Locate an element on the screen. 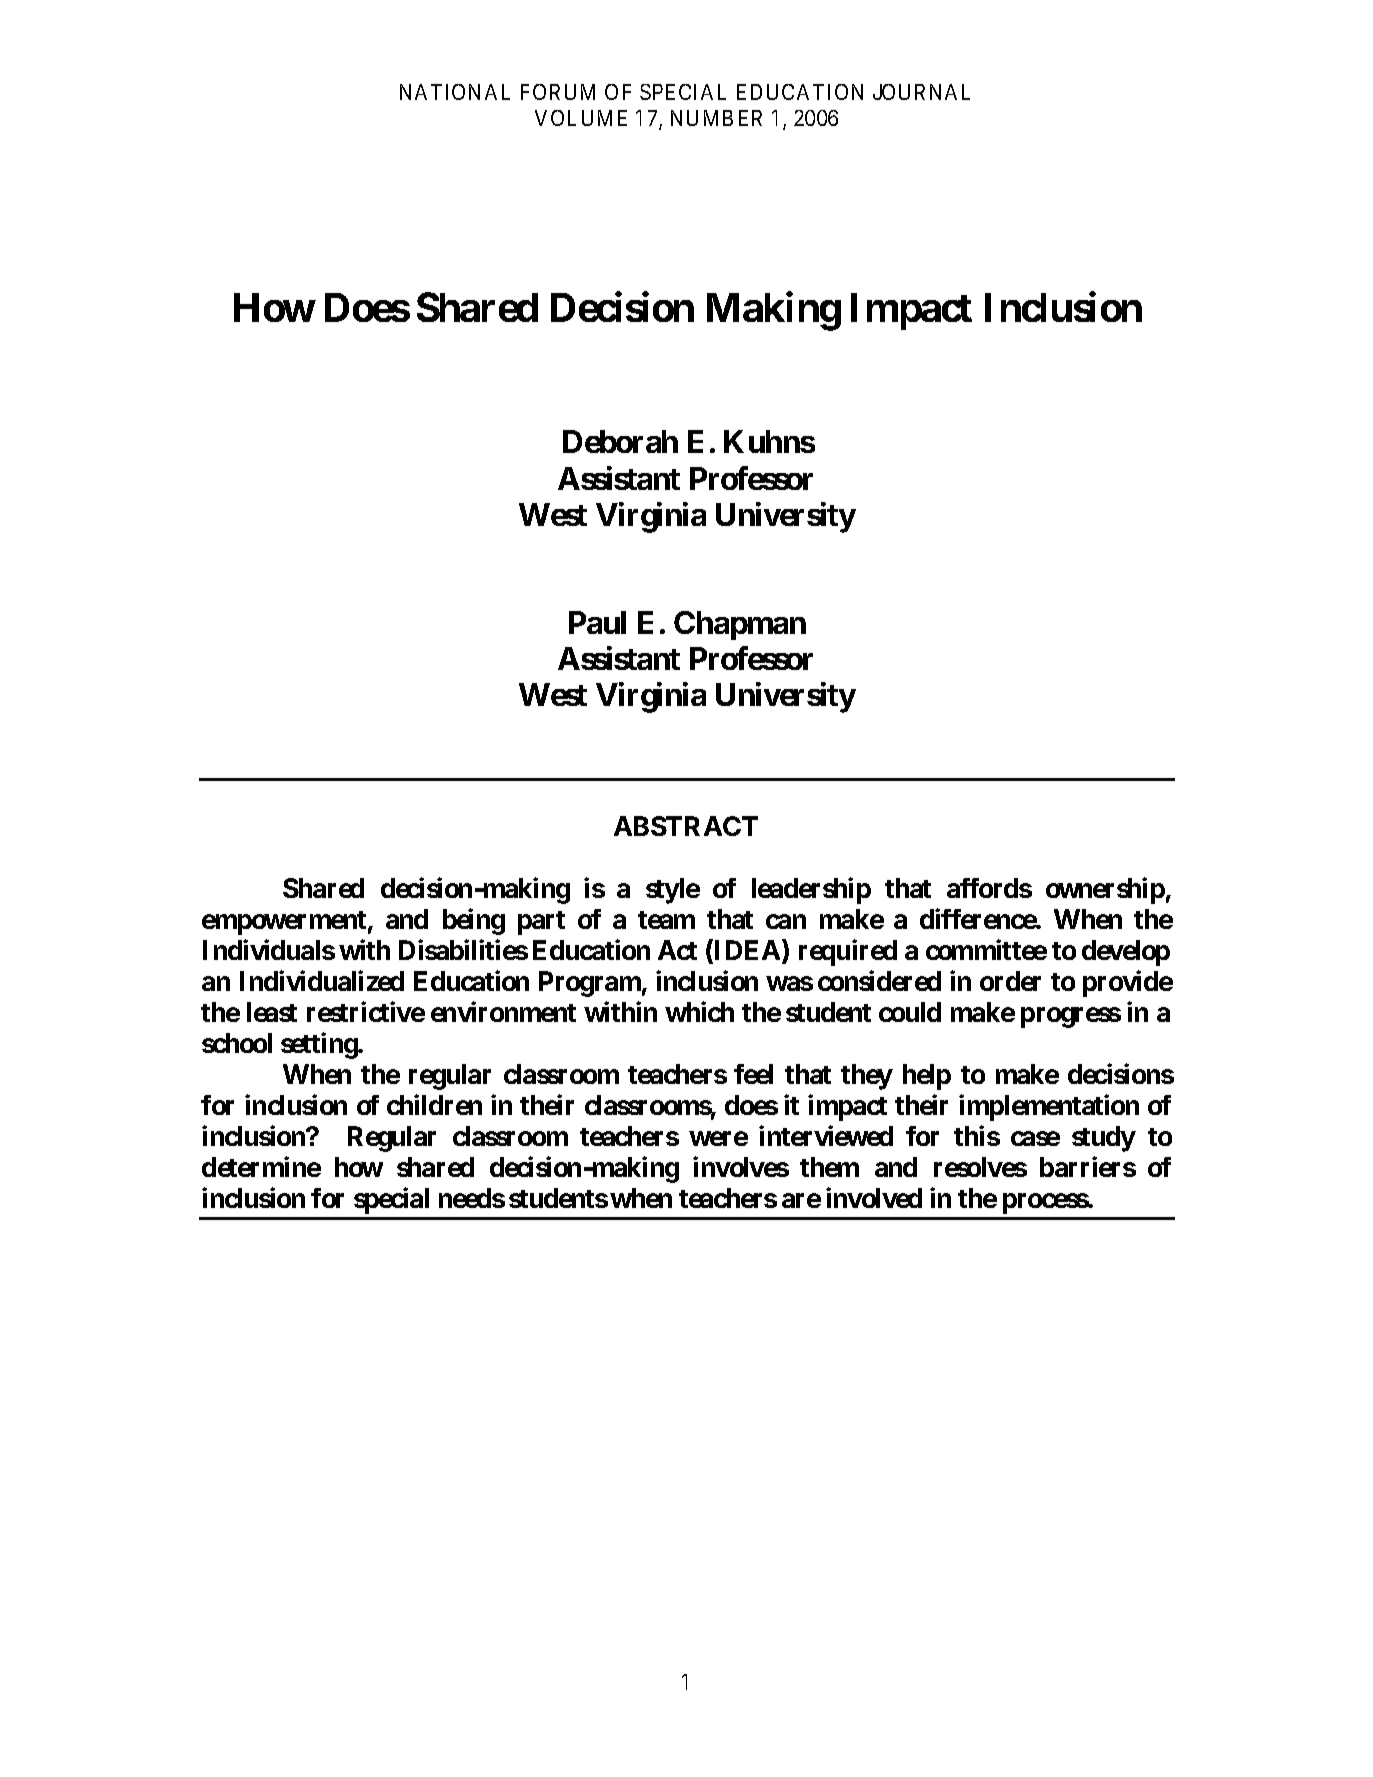 This screenshot has height=1777, width=1373. Chapman is located at coordinates (740, 625).
